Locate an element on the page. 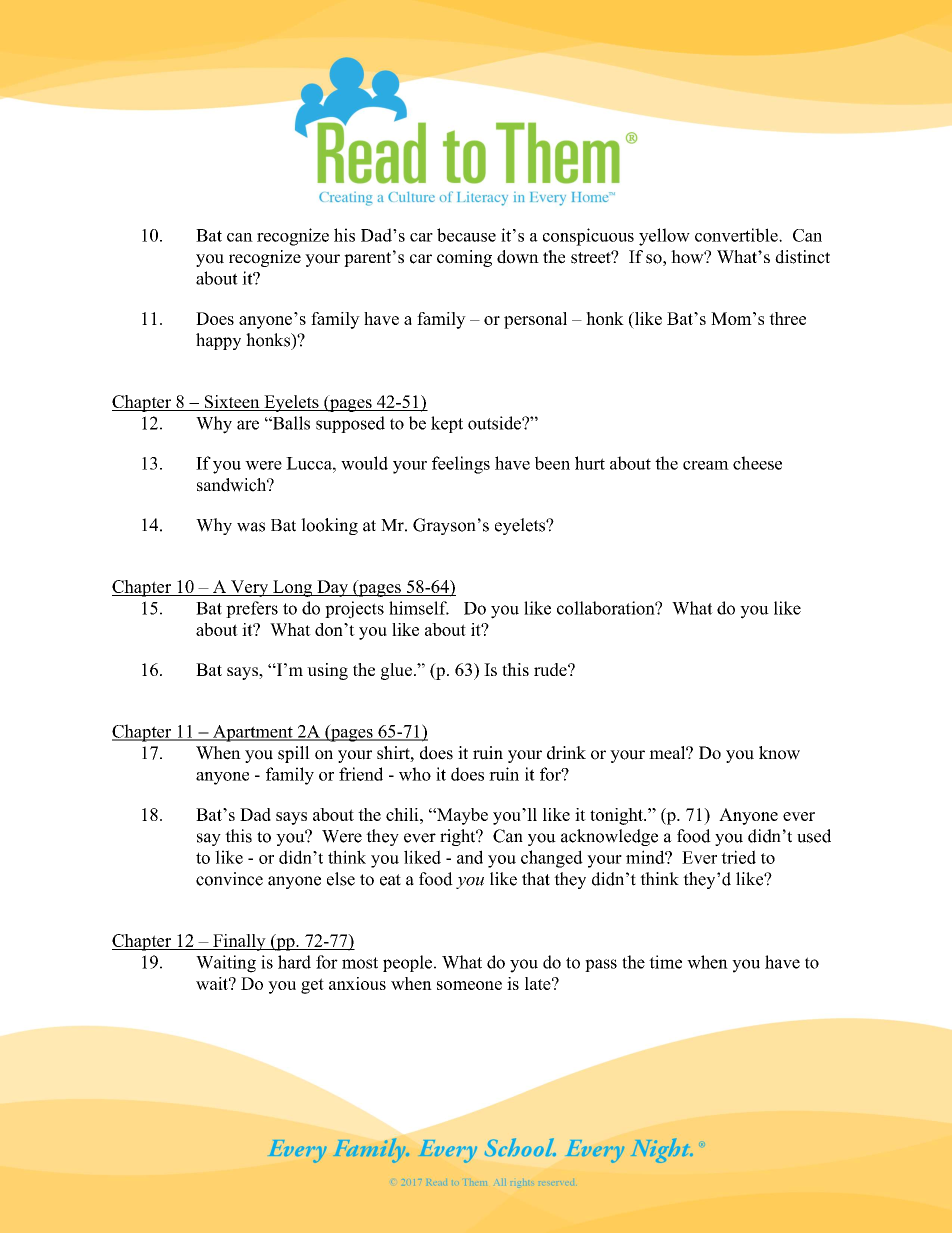 Image resolution: width=952 pixels, height=1233 pixels. kept is located at coordinates (447, 424).
